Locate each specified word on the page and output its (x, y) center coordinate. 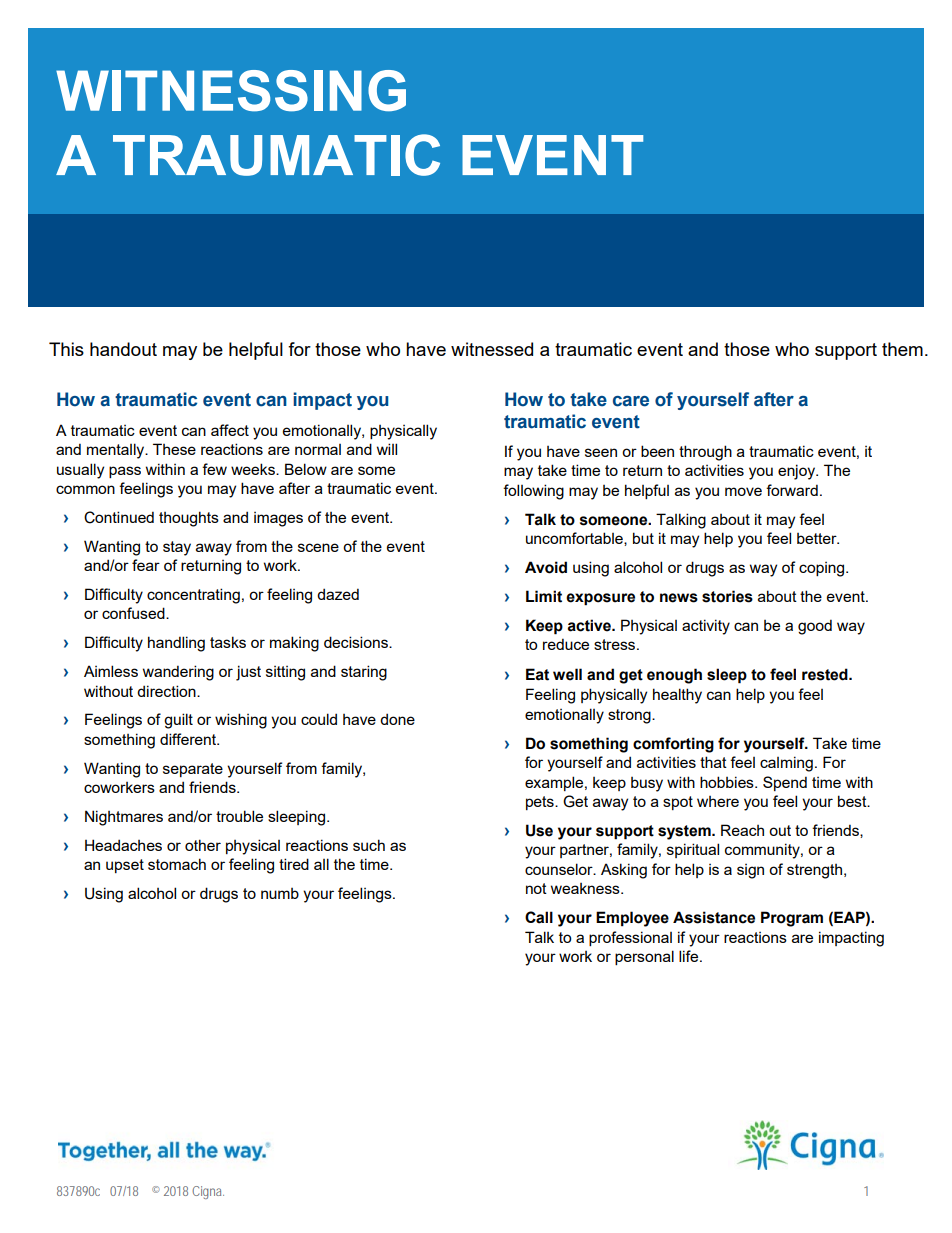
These (174, 449)
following (533, 492)
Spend (785, 783)
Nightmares (124, 818)
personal (644, 957)
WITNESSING (231, 91)
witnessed (492, 349)
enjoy (798, 472)
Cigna (208, 1192)
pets (541, 803)
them (902, 349)
